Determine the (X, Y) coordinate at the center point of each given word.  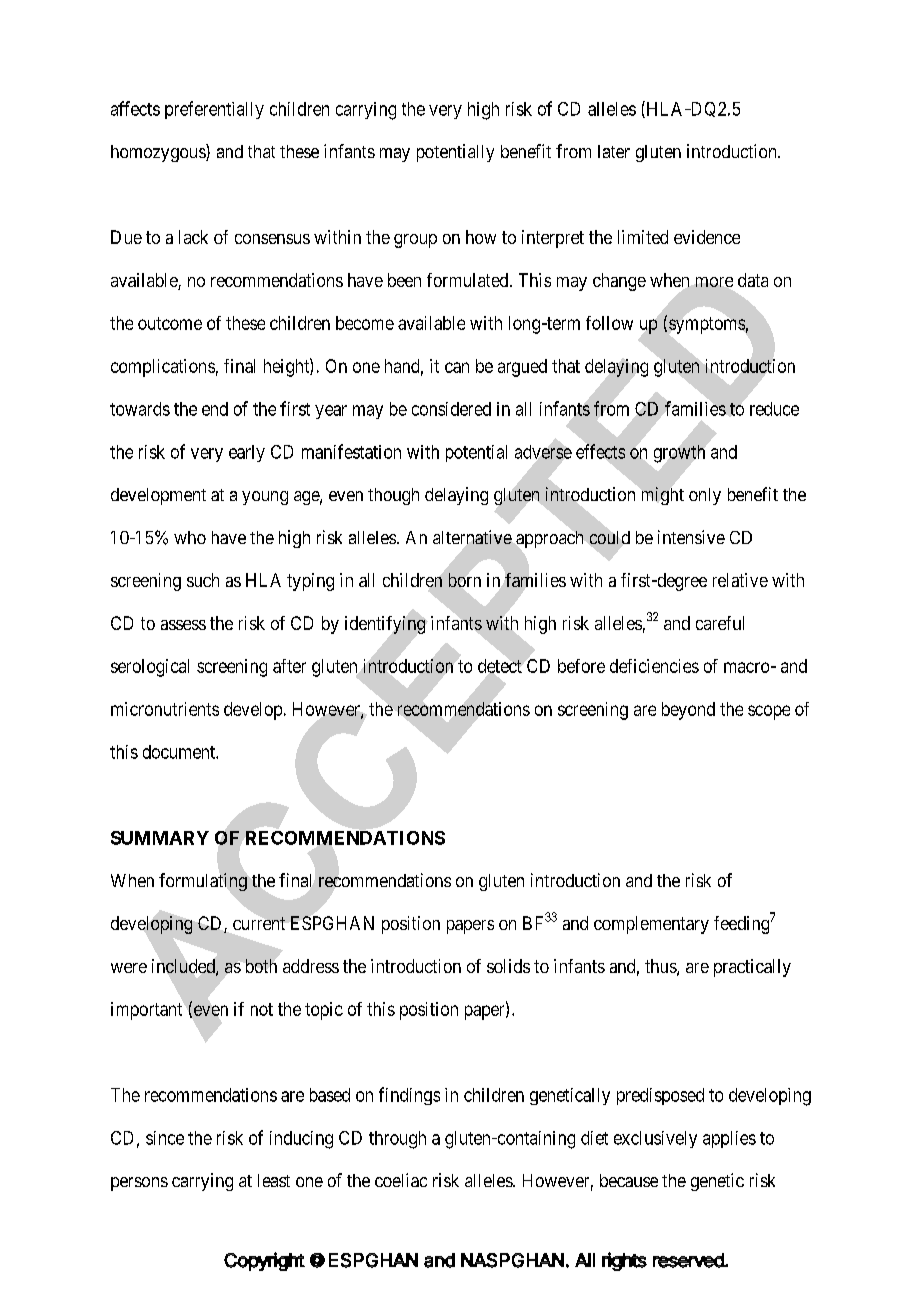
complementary (651, 925)
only (705, 496)
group (415, 241)
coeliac (401, 1180)
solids (508, 966)
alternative (472, 537)
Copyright (264, 1261)
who (190, 537)
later (614, 151)
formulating (203, 882)
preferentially (214, 110)
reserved (689, 1260)
